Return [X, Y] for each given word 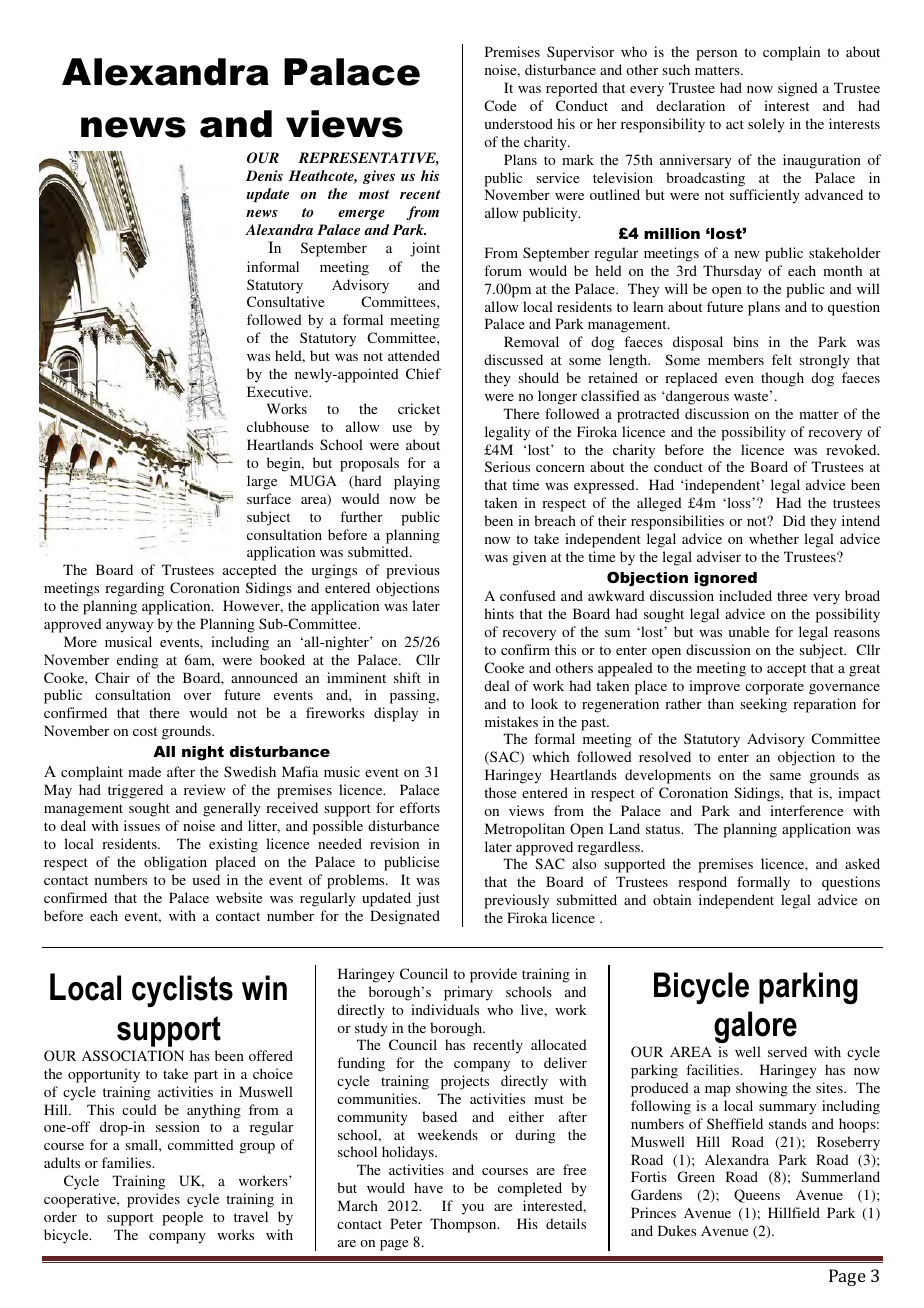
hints [499, 613]
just [428, 899]
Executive [279, 391]
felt [782, 359]
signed [798, 89]
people [182, 1218]
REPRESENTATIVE [368, 159]
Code [500, 105]
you [473, 1209]
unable [748, 631]
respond [702, 883]
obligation [175, 863]
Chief [423, 373]
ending [137, 661]
